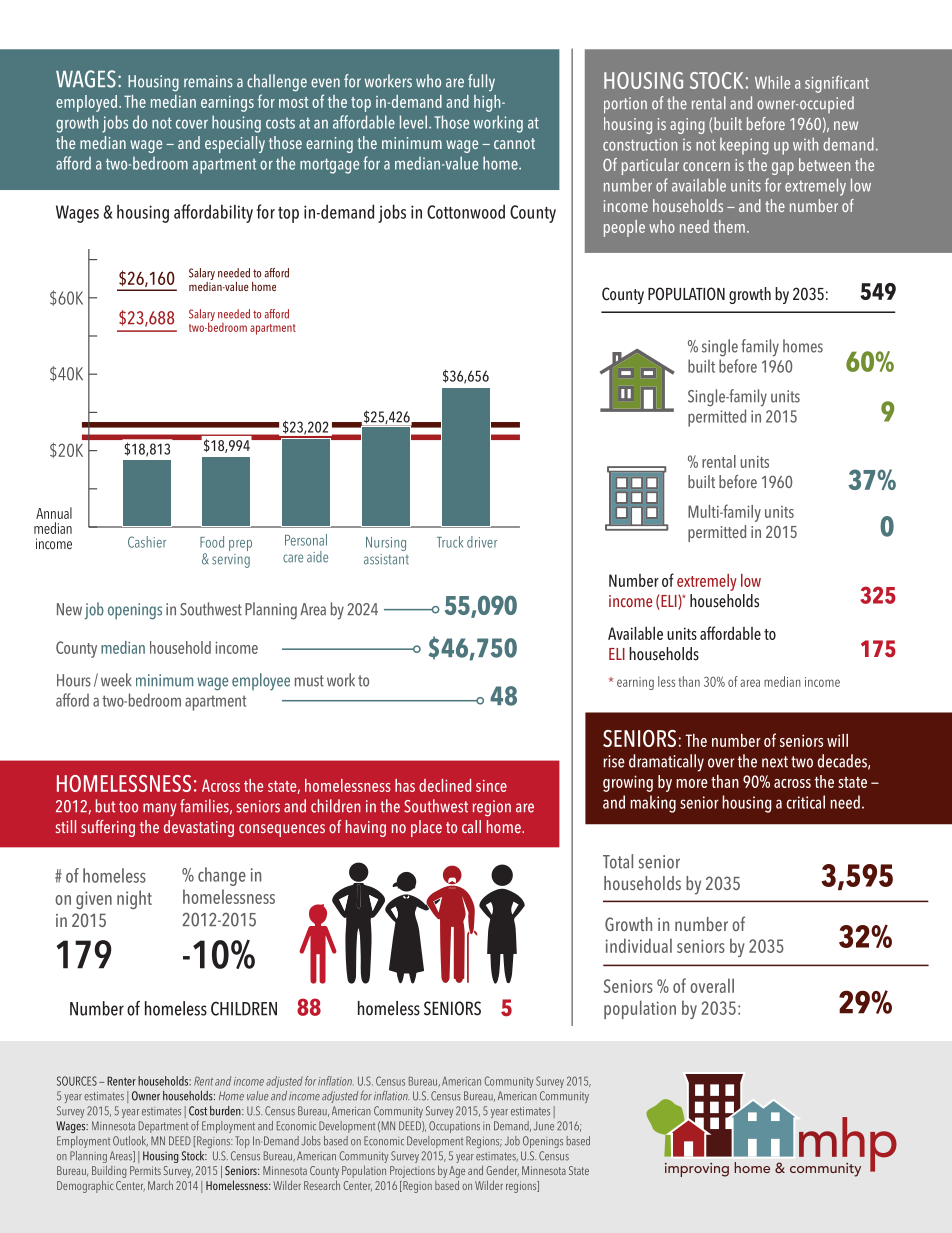  I want to click on assistant, so click(386, 559).
